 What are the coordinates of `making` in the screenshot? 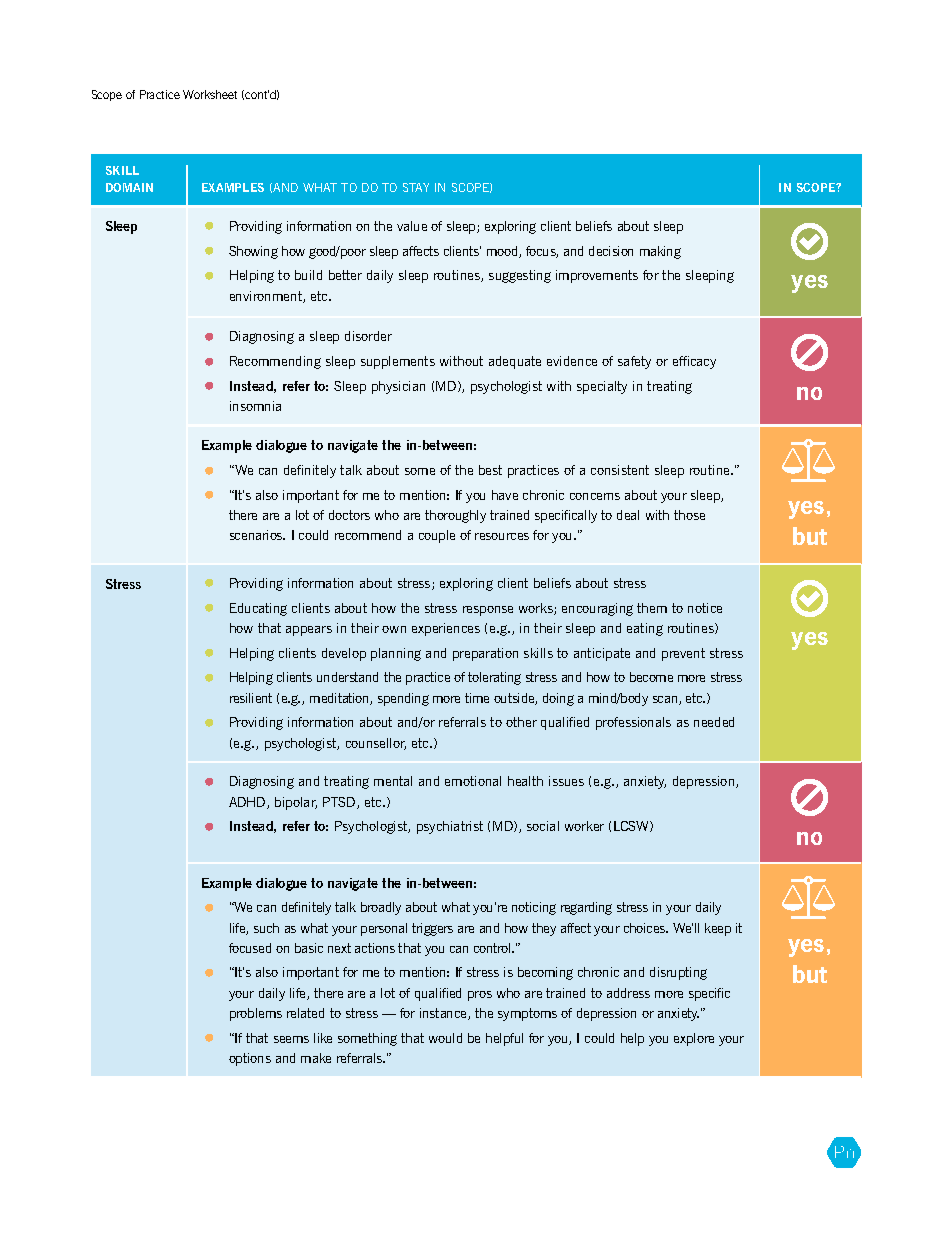 It's located at (660, 252).
